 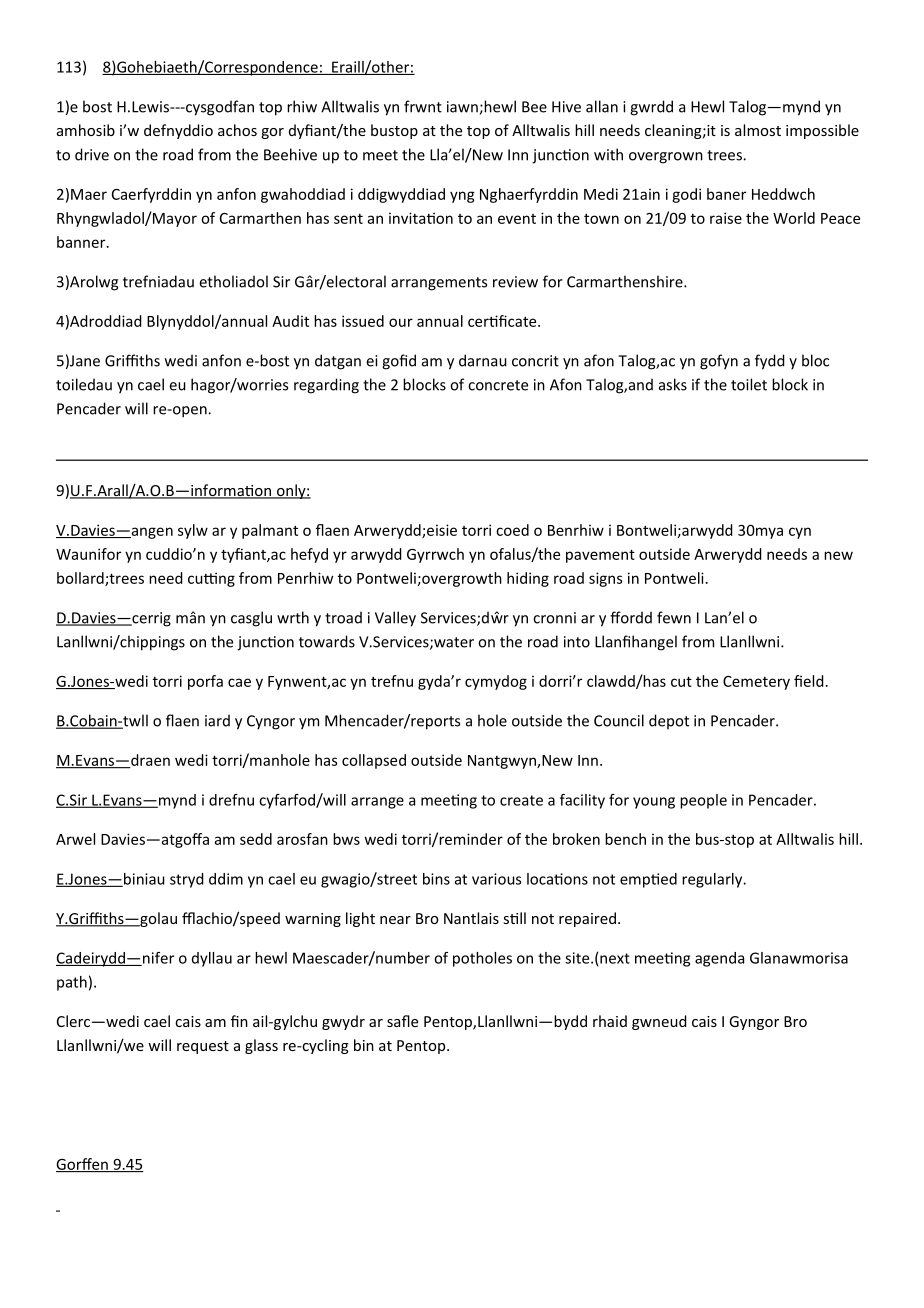 What do you see at coordinates (421, 218) in the page?
I see `invitation` at bounding box center [421, 218].
